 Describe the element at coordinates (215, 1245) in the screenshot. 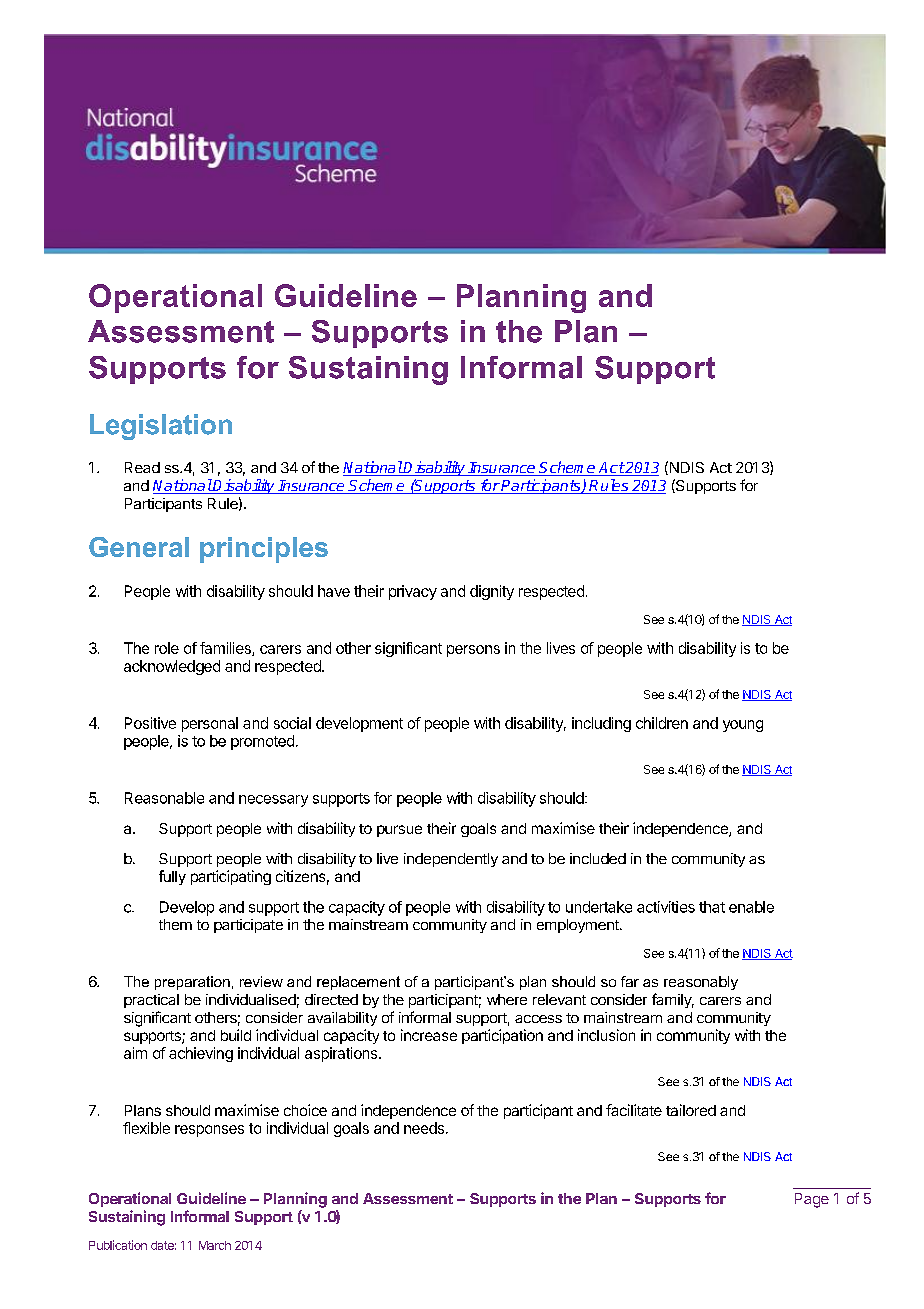

I see `March` at that location.
